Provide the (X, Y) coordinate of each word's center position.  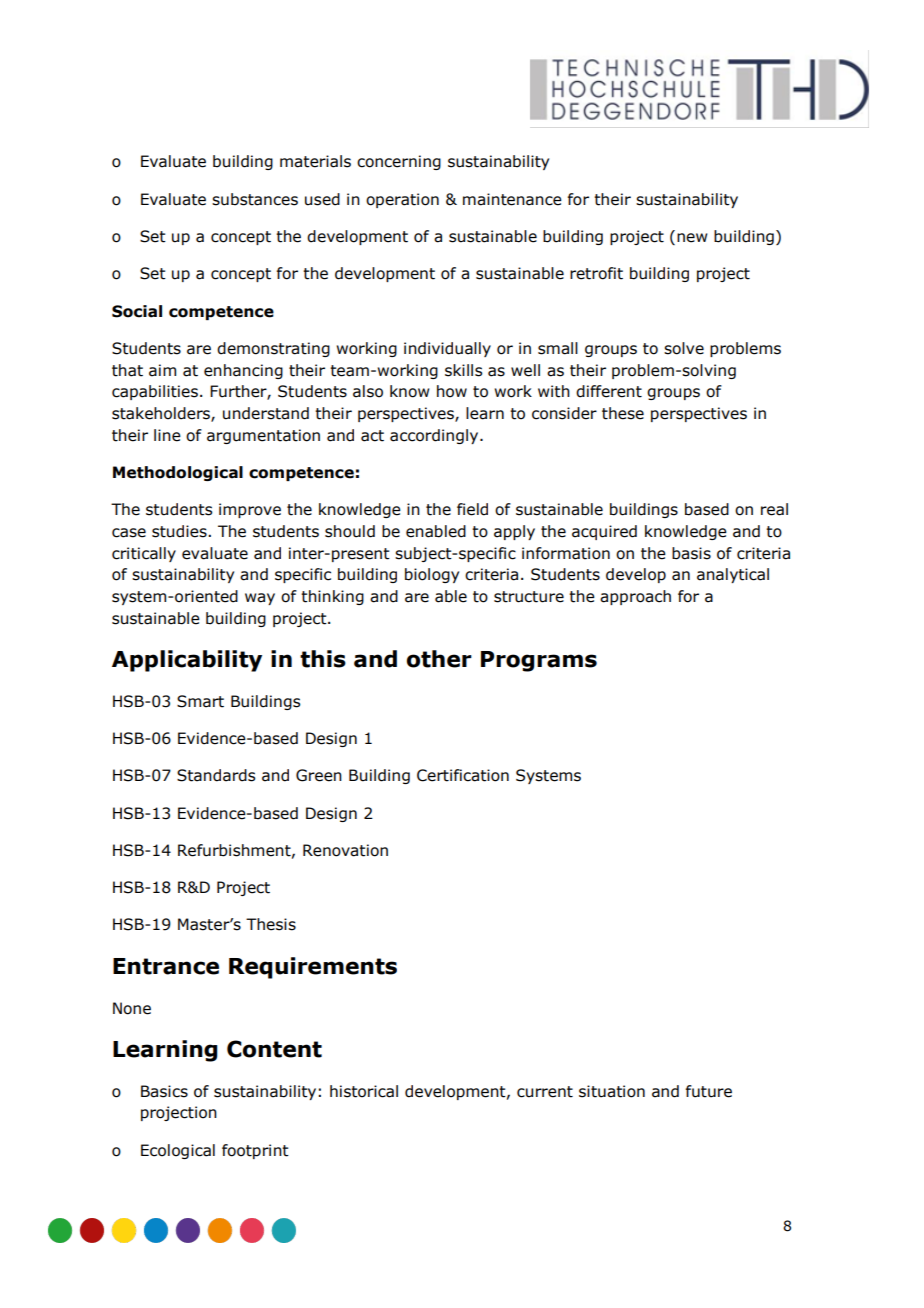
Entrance (166, 966)
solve (684, 348)
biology (432, 575)
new (692, 238)
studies (180, 531)
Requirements (313, 968)
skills (463, 370)
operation (402, 200)
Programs (539, 661)
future (709, 1091)
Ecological (178, 1151)
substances (255, 199)
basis (691, 553)
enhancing (243, 371)
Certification (463, 775)
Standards (216, 775)
